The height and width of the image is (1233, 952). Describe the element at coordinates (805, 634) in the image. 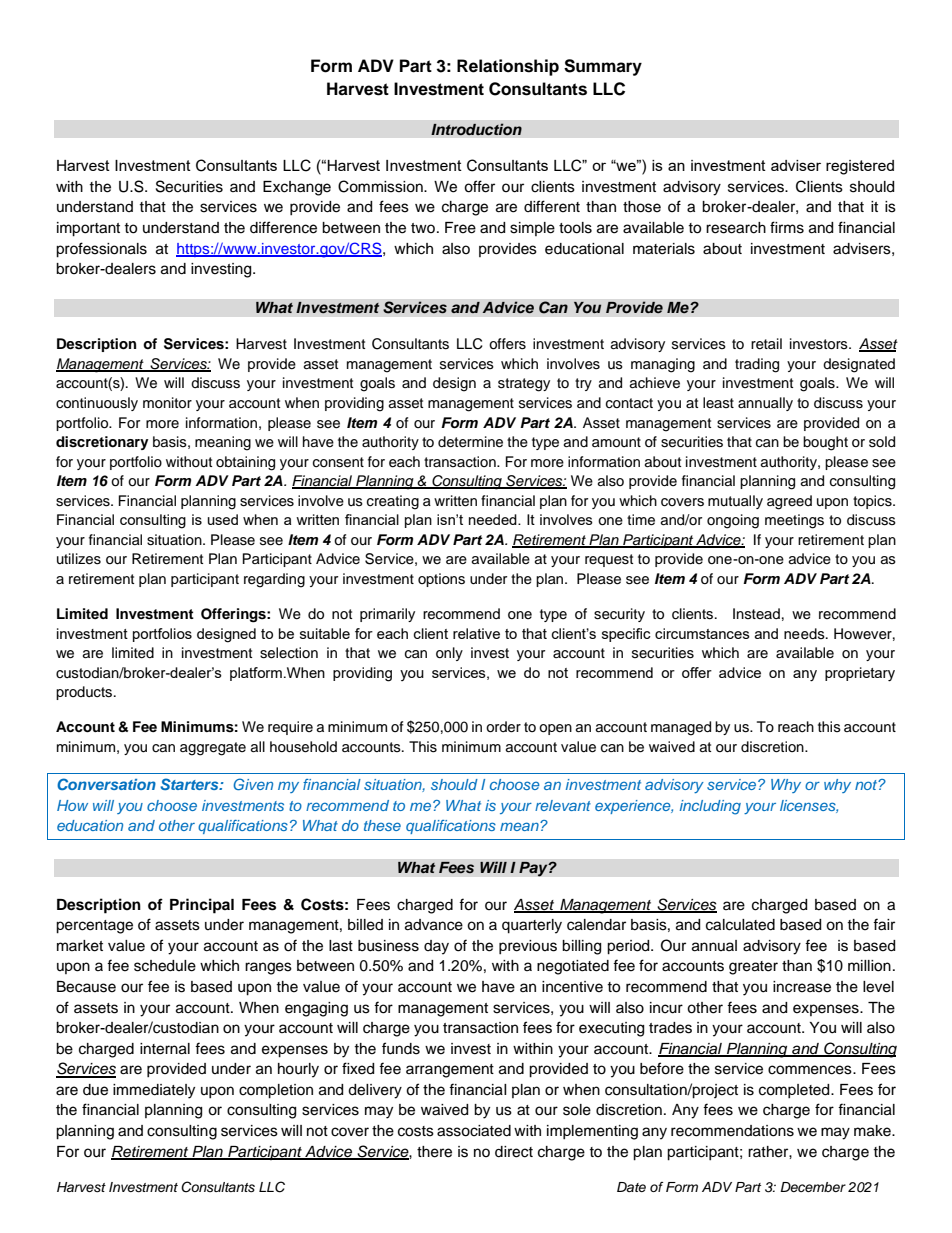

I see `needs` at that location.
